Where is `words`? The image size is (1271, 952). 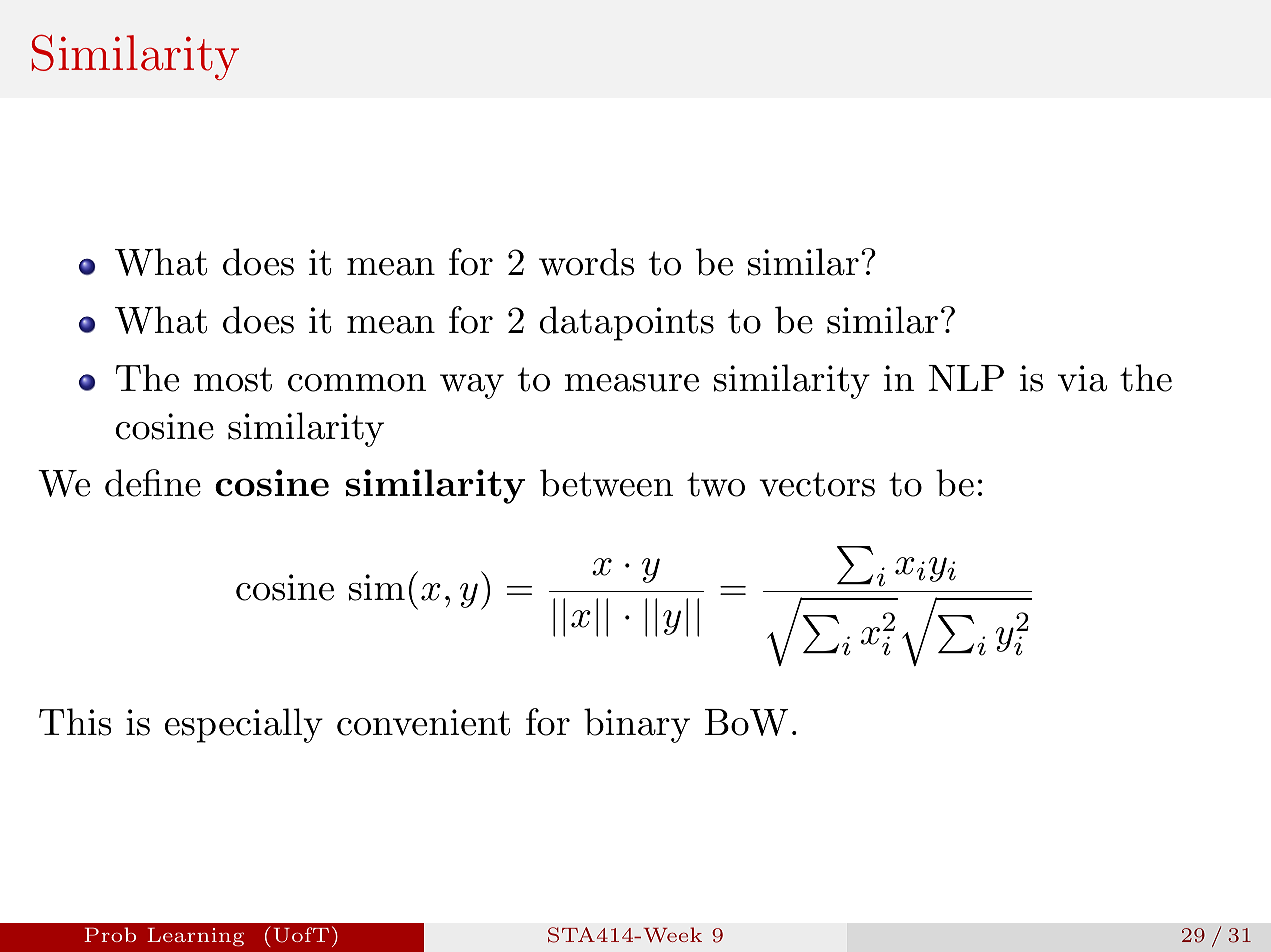 words is located at coordinates (586, 262).
